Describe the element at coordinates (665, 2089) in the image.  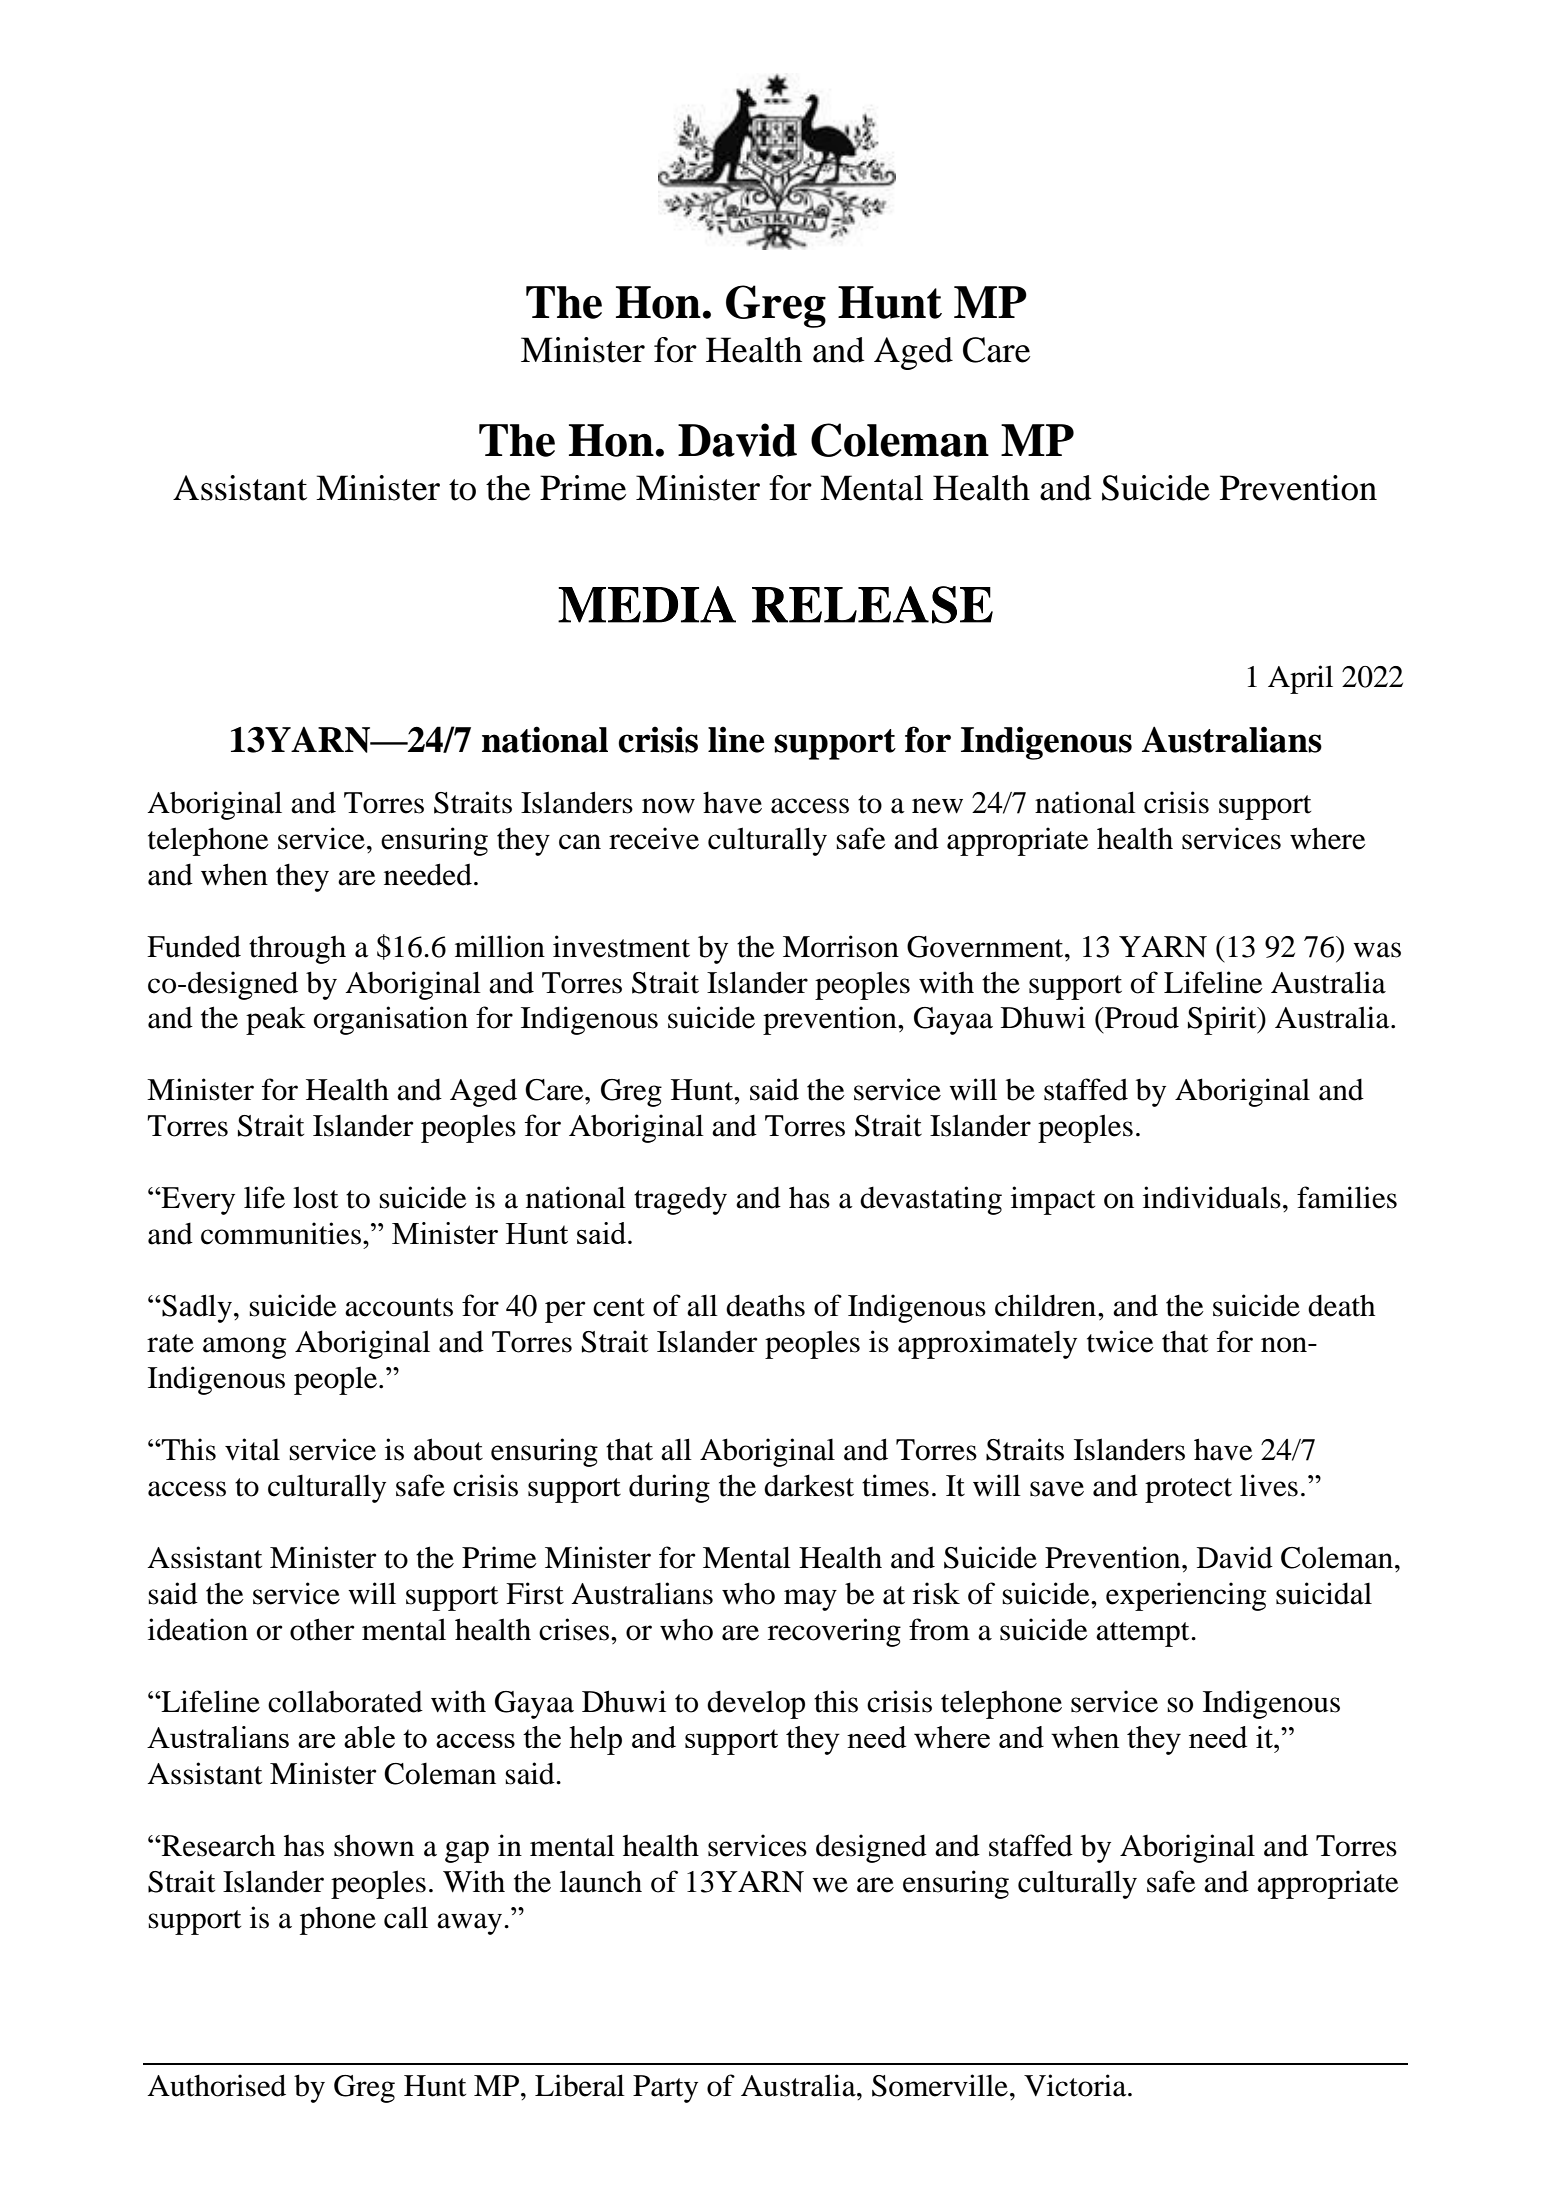
I see `Party` at that location.
